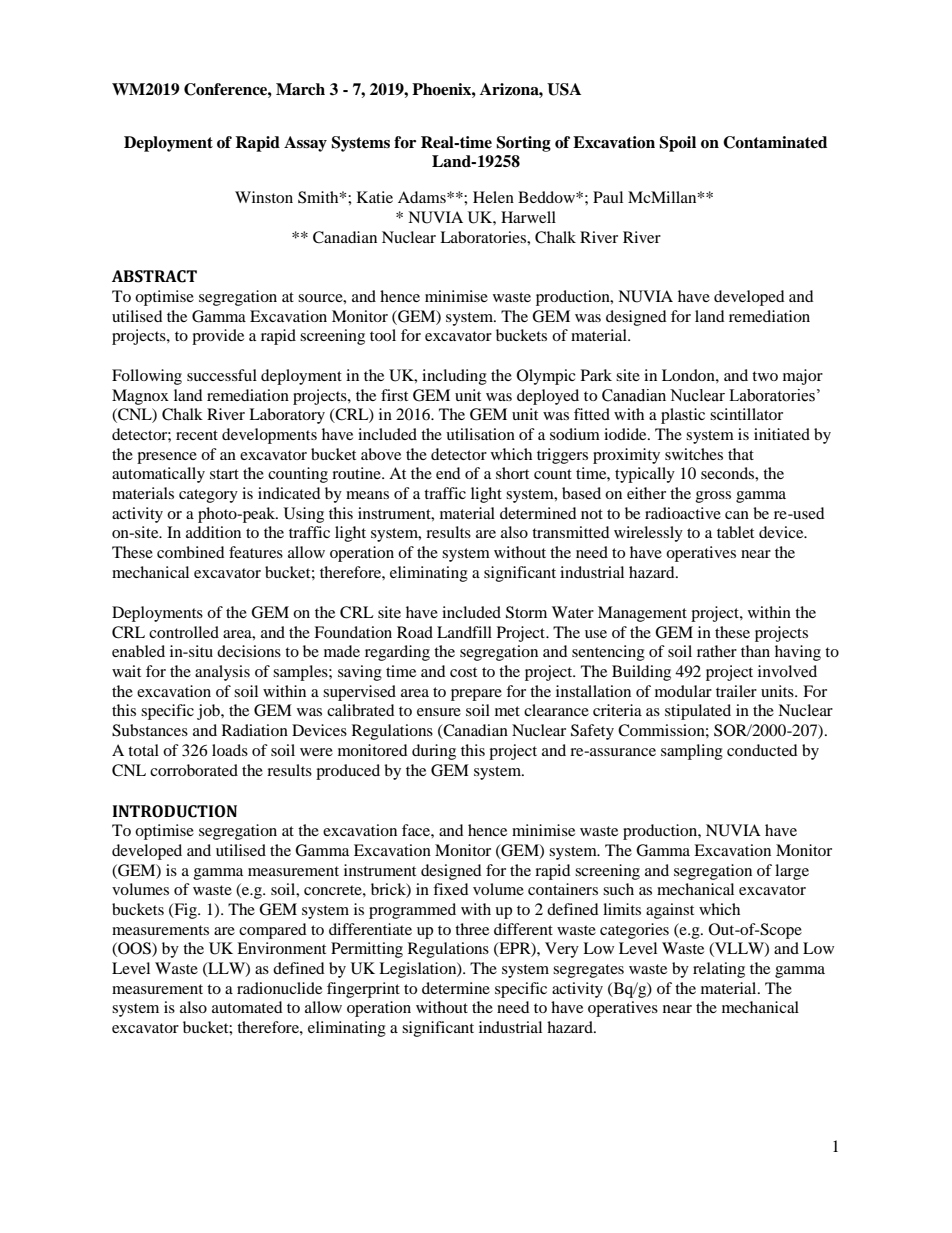  I want to click on corroborated, so click(194, 770).
